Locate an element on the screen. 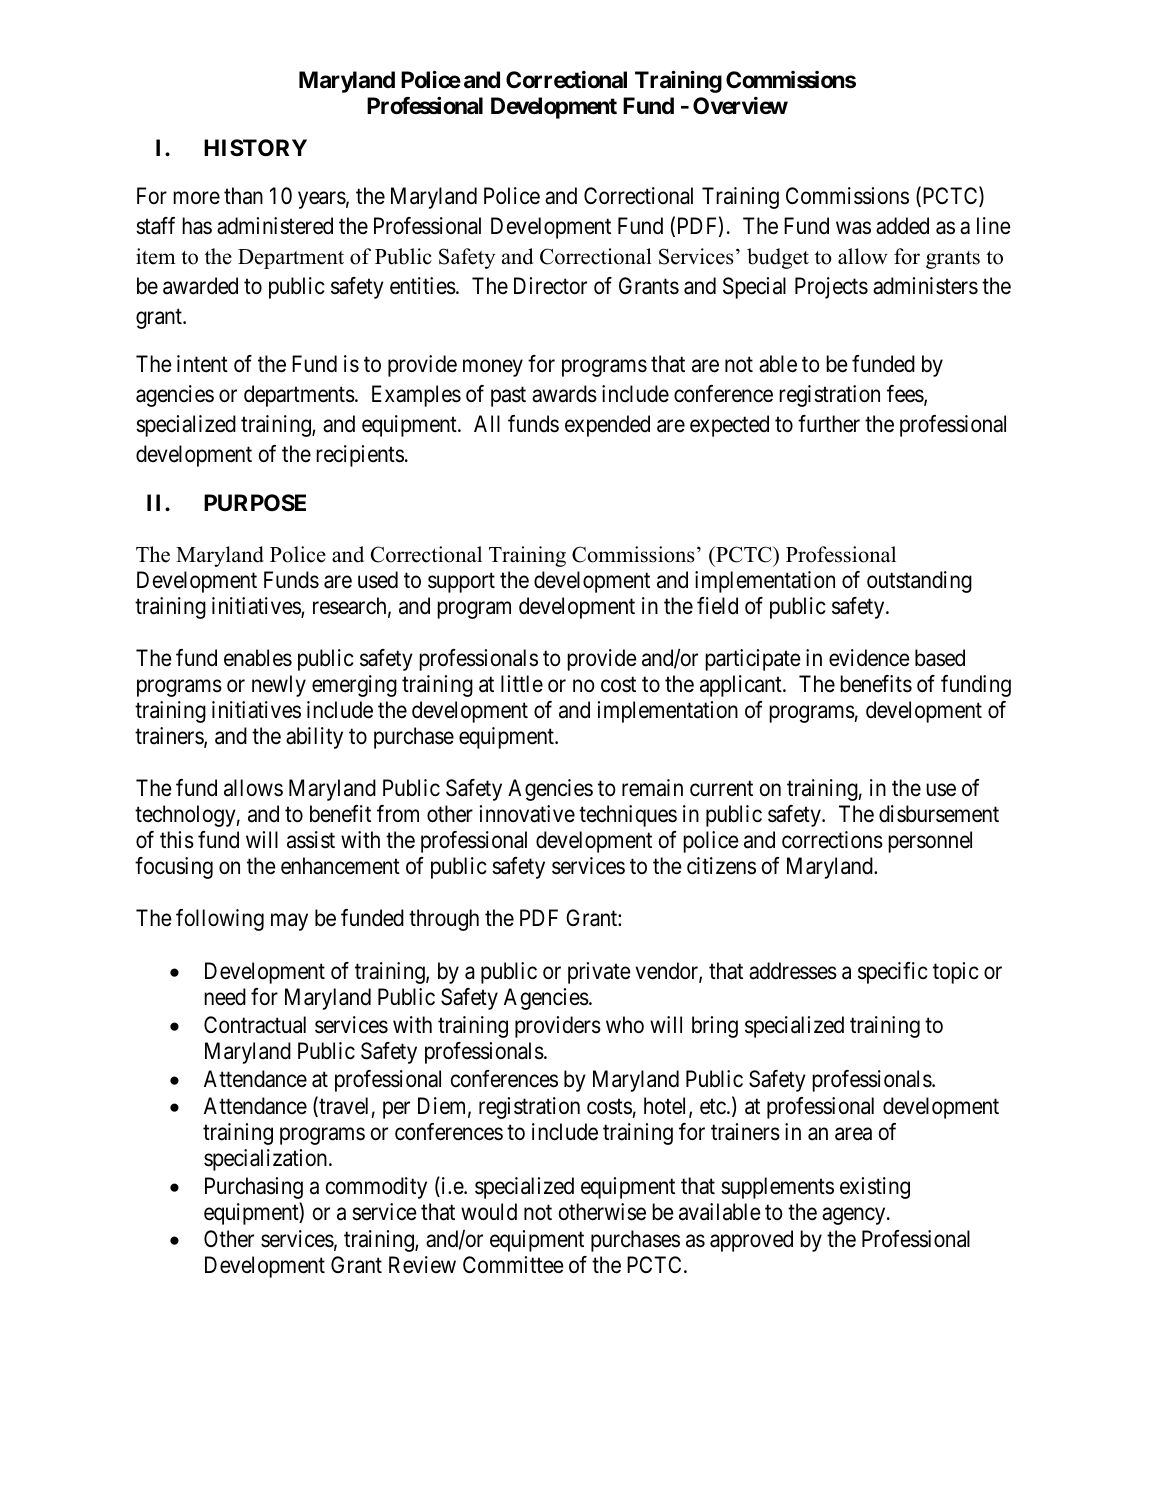  HISTORY is located at coordinates (255, 147).
